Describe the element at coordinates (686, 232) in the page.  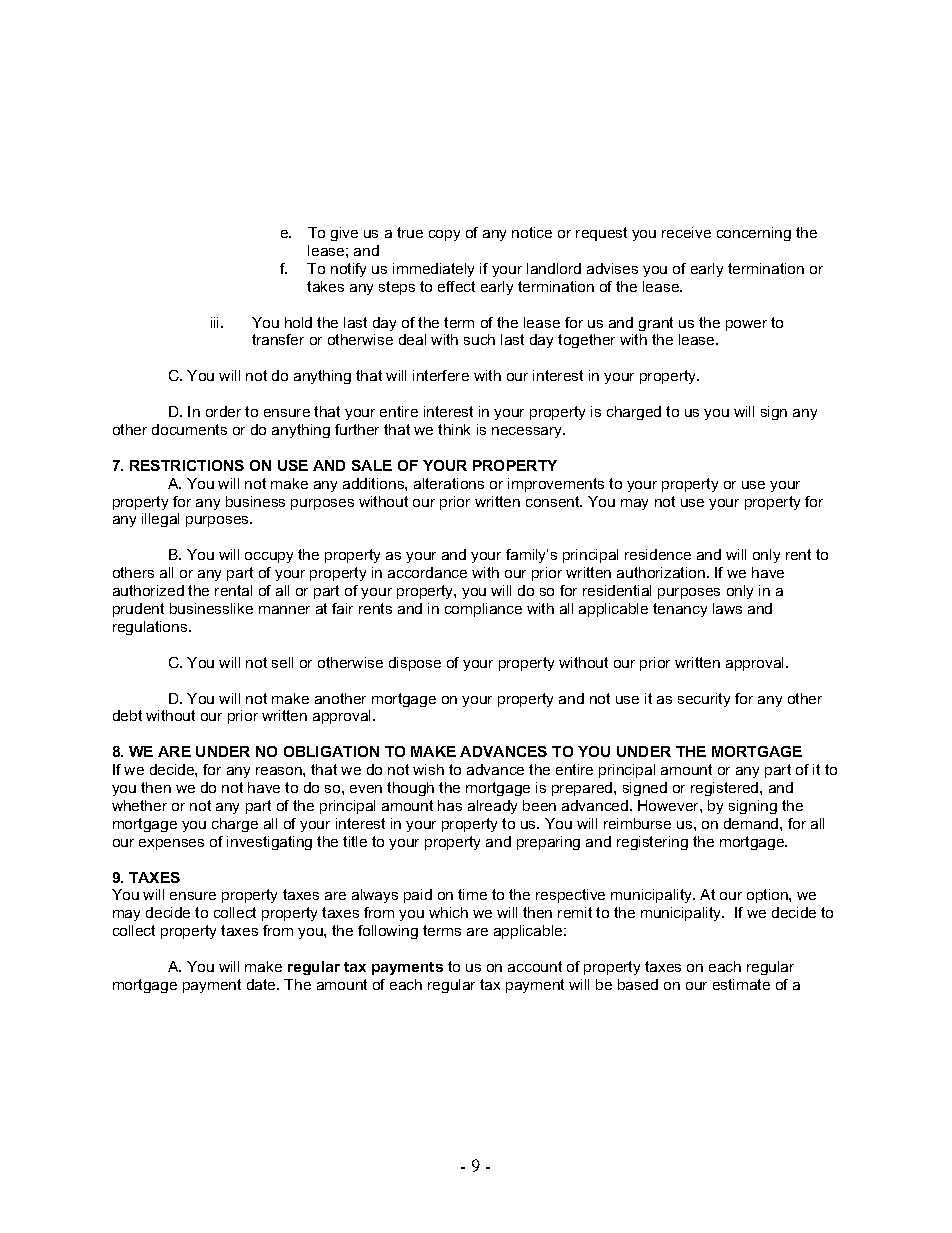
I see `receive` at that location.
